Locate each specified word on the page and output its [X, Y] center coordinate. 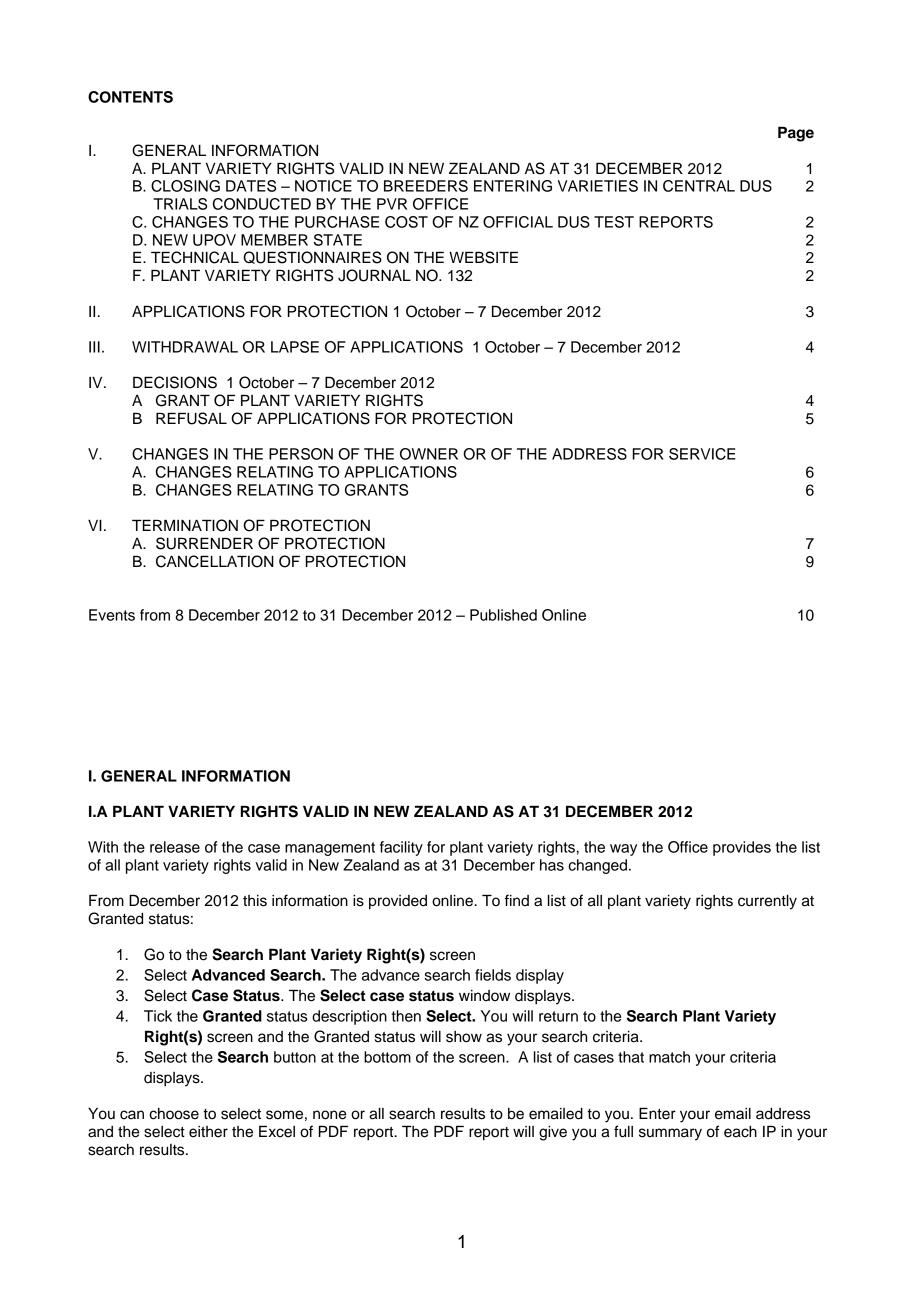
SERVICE [702, 454]
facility [401, 848]
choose [174, 1114]
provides [742, 848]
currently [767, 902]
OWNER [429, 454]
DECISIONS [175, 382]
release [175, 847]
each [740, 1132]
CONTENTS [130, 97]
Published [503, 615]
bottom [387, 1057]
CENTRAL [699, 186]
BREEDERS [426, 186]
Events [112, 615]
